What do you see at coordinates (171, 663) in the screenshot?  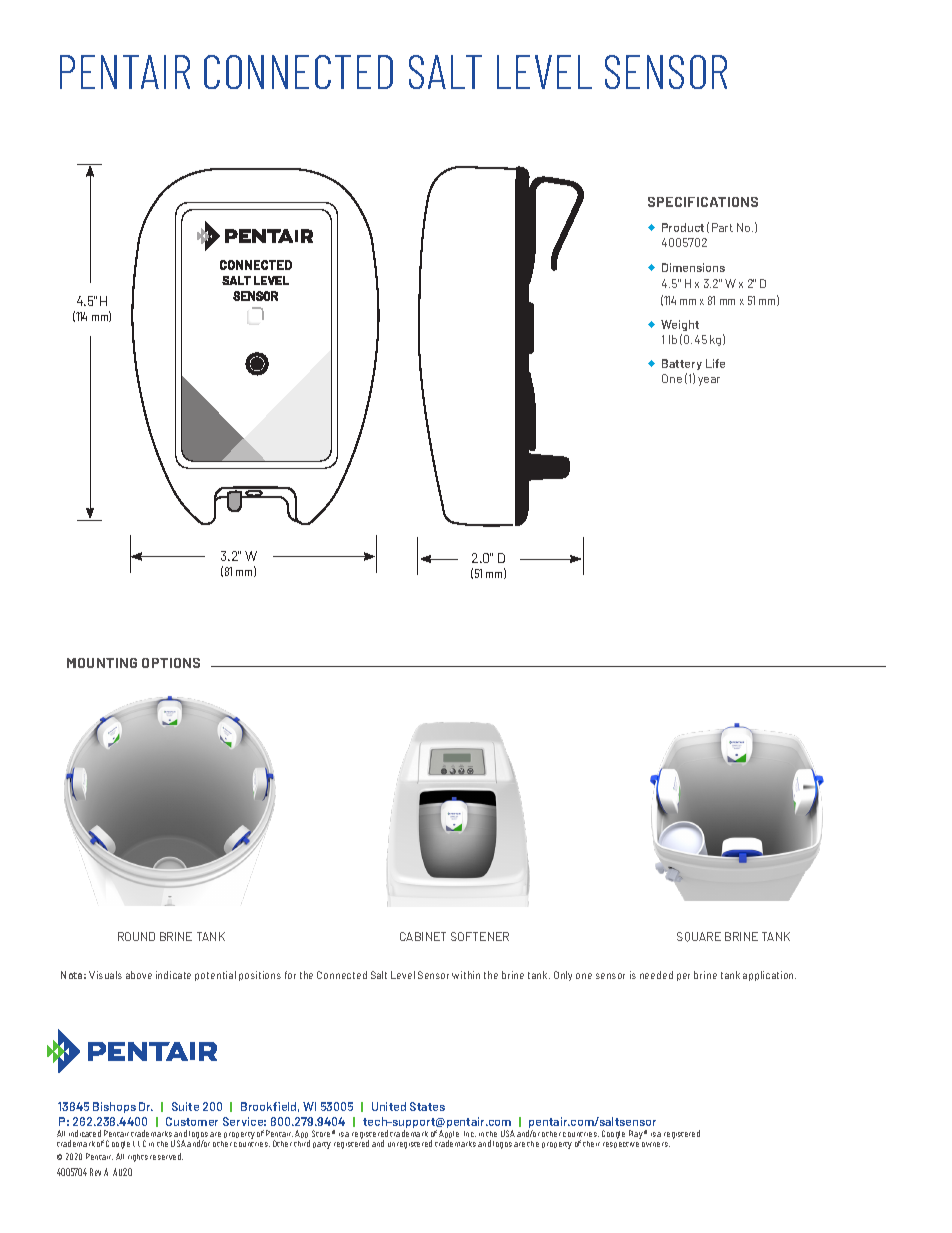 I see `OPTIONS` at bounding box center [171, 663].
